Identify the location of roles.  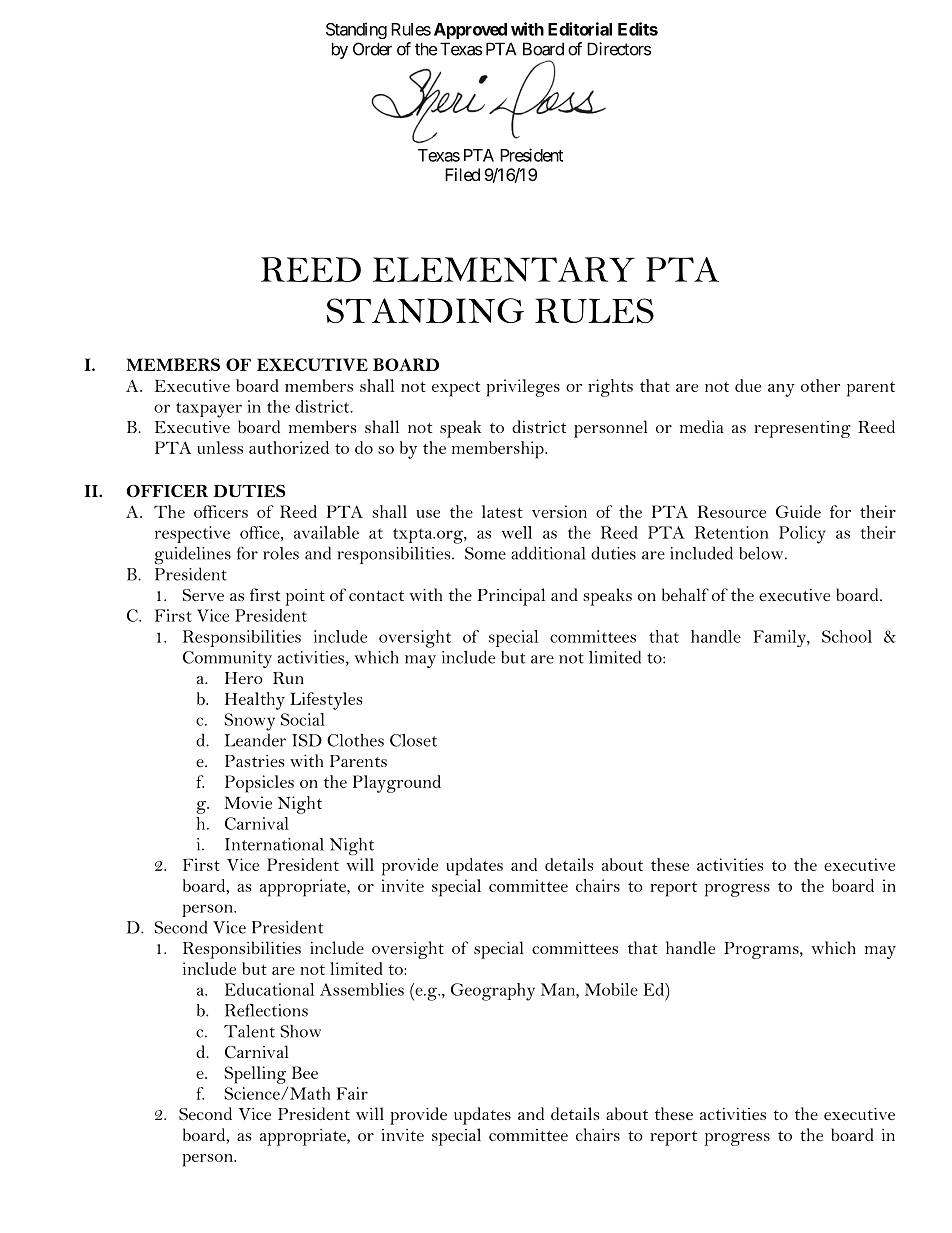
(281, 553).
